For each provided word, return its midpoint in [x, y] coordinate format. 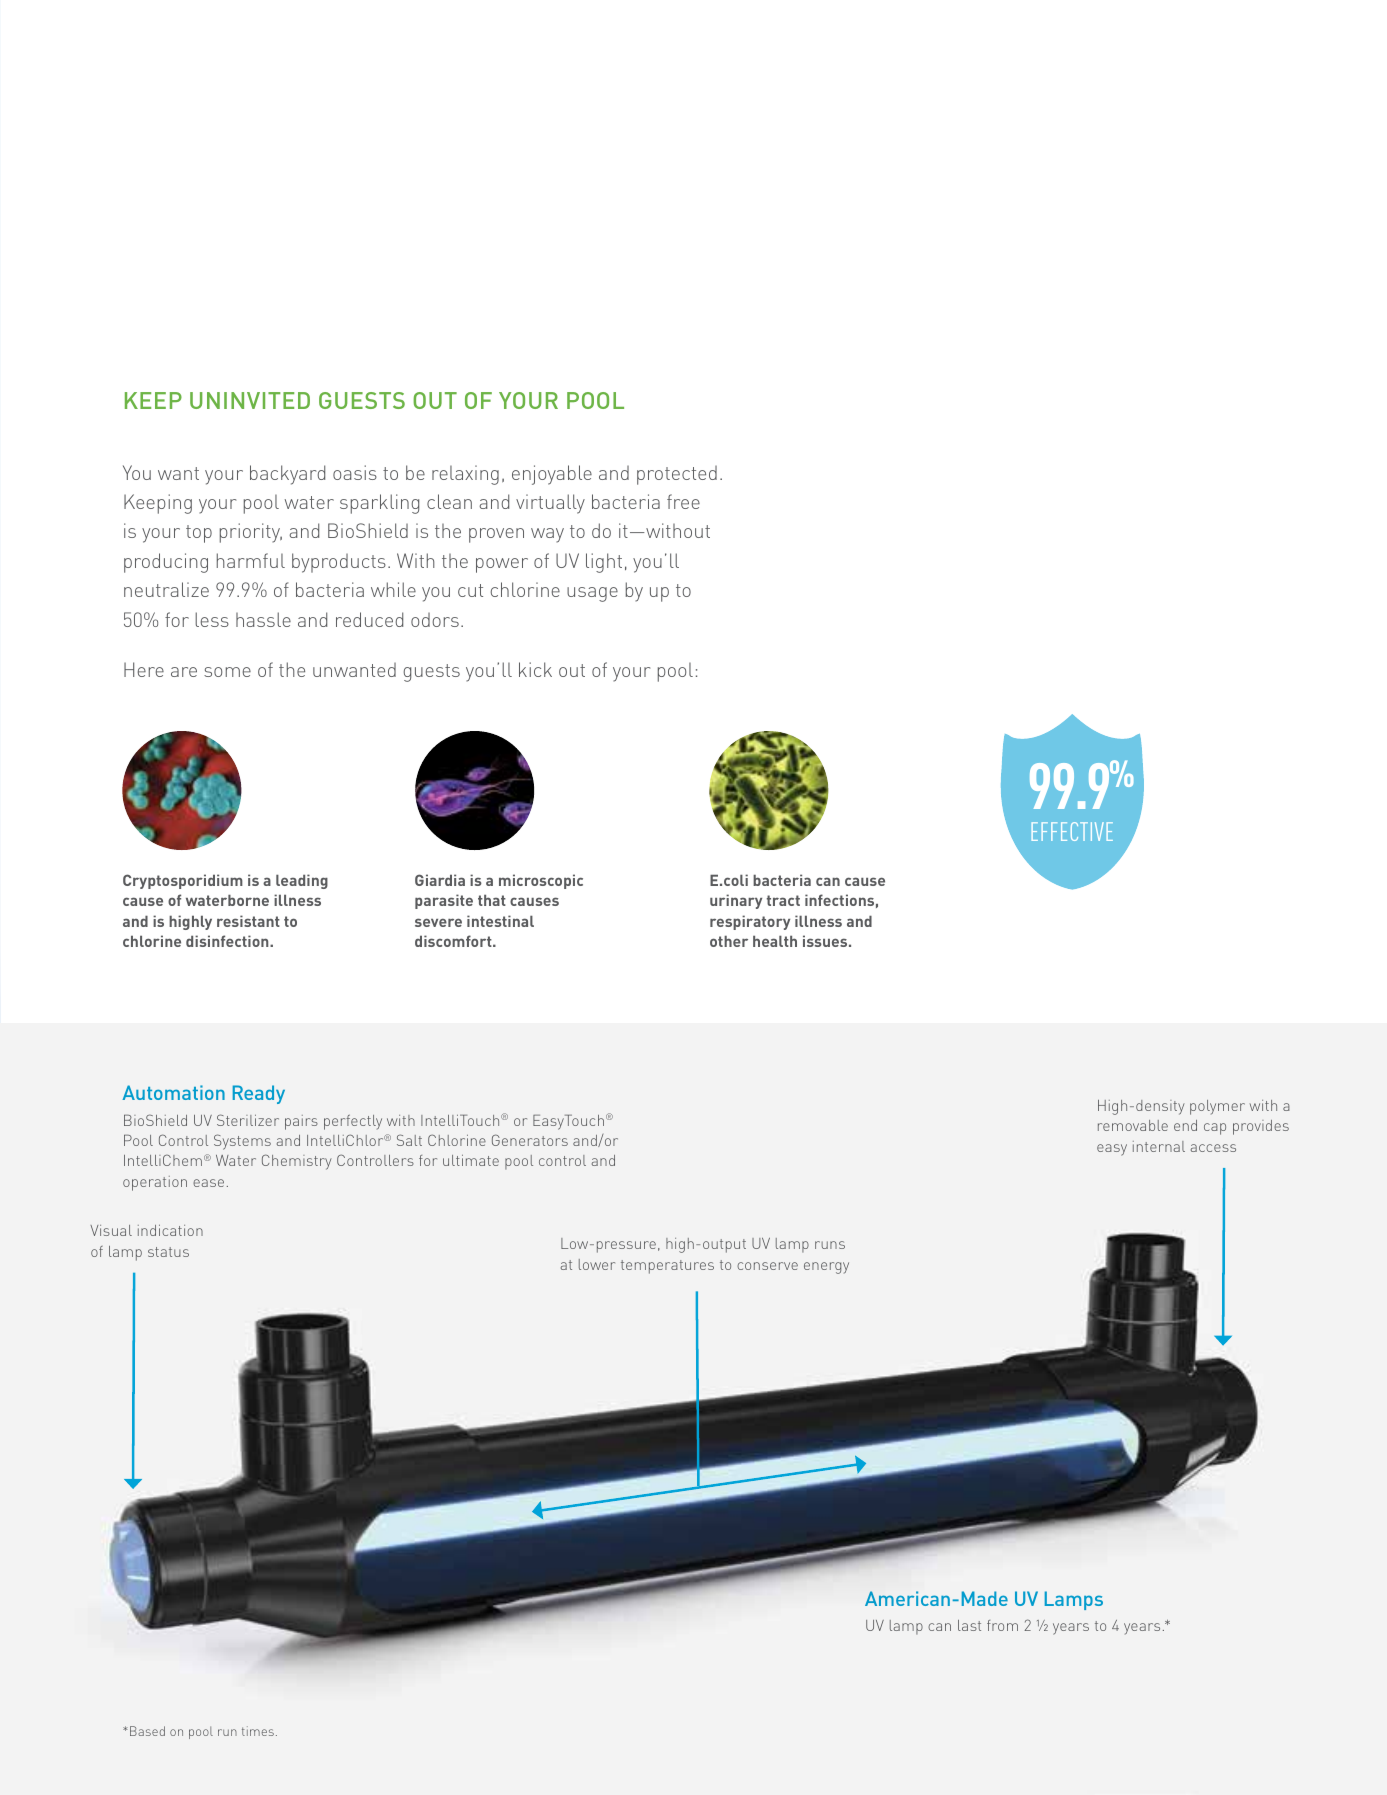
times [258, 1731]
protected [677, 475]
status [168, 1252]
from [1002, 1625]
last [969, 1625]
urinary [736, 901]
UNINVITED [250, 400]
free [683, 501]
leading [302, 881]
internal [1159, 1146]
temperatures [667, 1267]
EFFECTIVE [1072, 831]
